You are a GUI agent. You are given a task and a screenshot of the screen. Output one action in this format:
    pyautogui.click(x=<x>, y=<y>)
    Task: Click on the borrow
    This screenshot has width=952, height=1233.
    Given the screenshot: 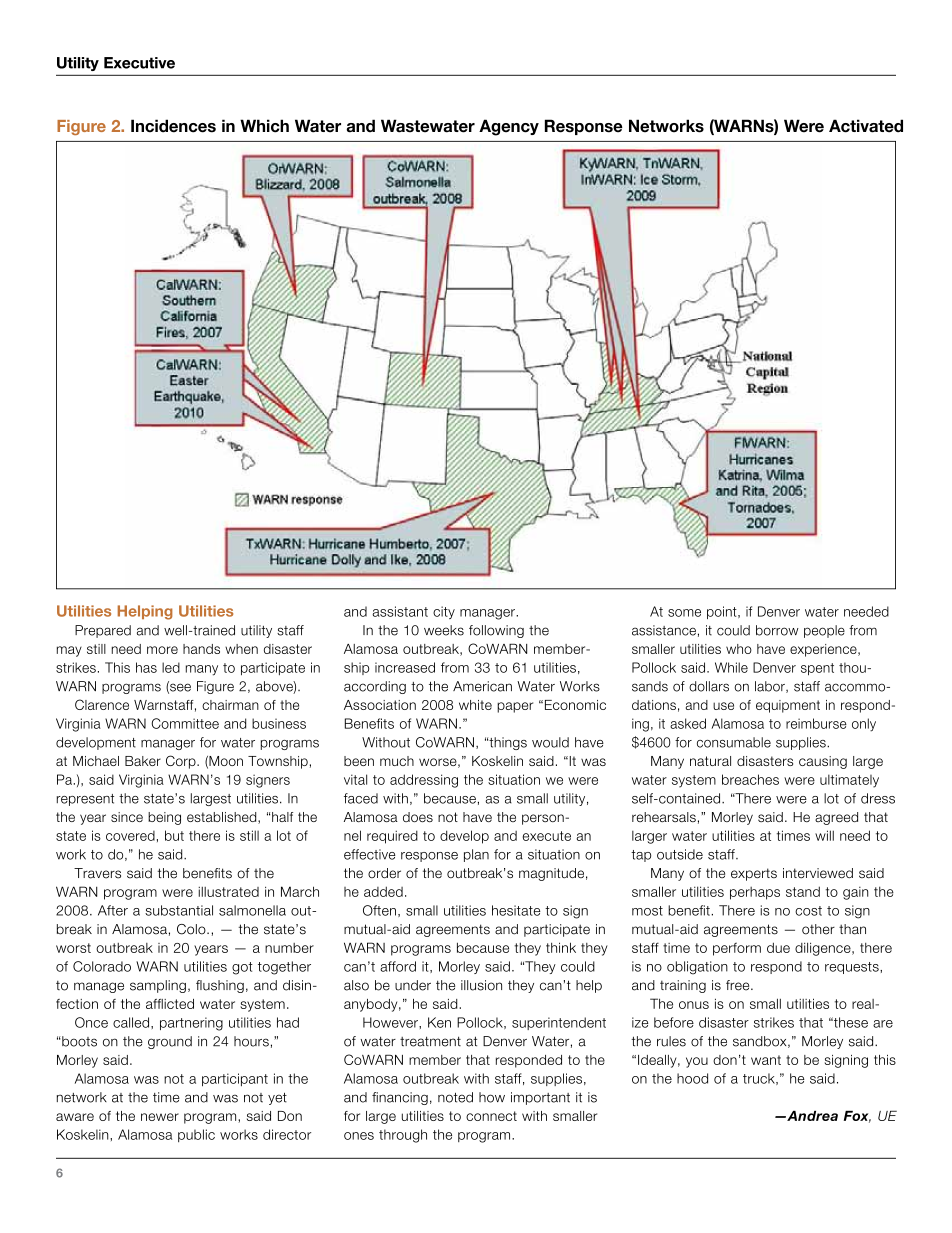 What is the action you would take?
    pyautogui.click(x=777, y=630)
